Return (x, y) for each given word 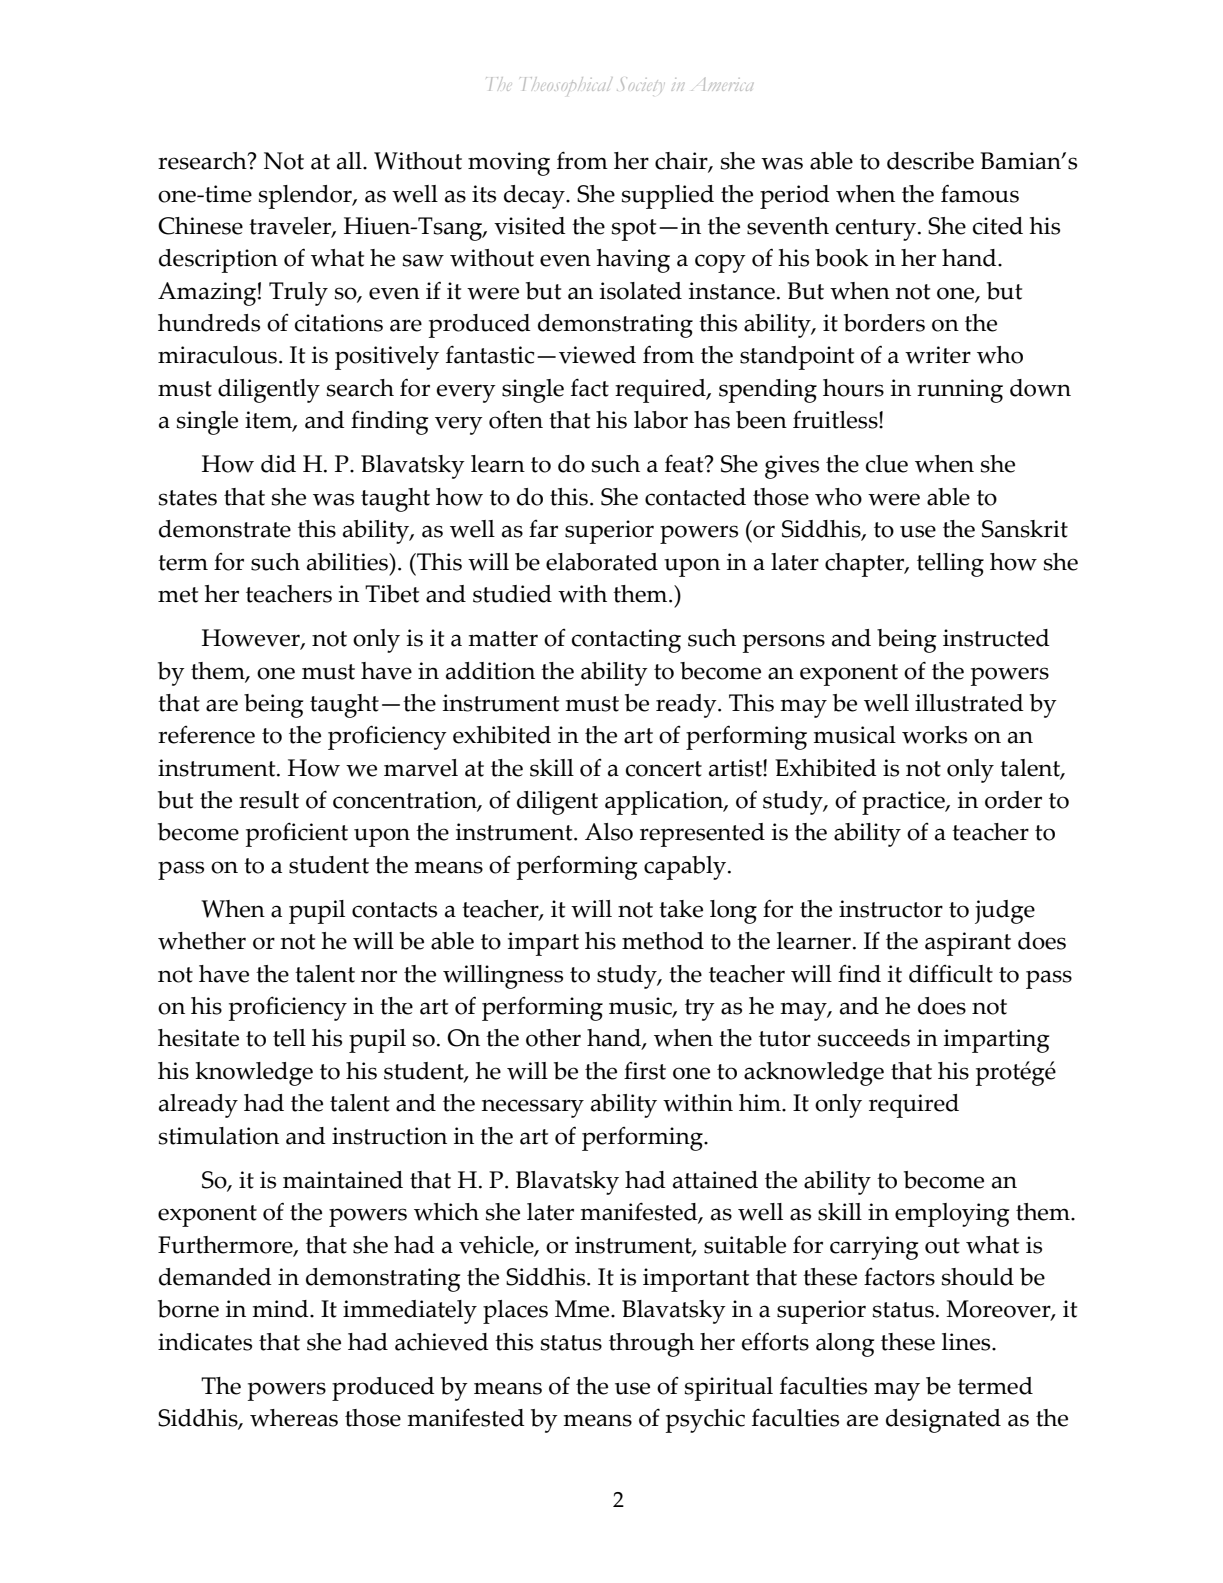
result (269, 800)
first (645, 1071)
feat (685, 463)
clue (887, 464)
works (934, 735)
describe (930, 161)
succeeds (864, 1038)
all (350, 161)
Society (639, 84)
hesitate (198, 1038)
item (269, 421)
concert (664, 769)
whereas (294, 1418)
